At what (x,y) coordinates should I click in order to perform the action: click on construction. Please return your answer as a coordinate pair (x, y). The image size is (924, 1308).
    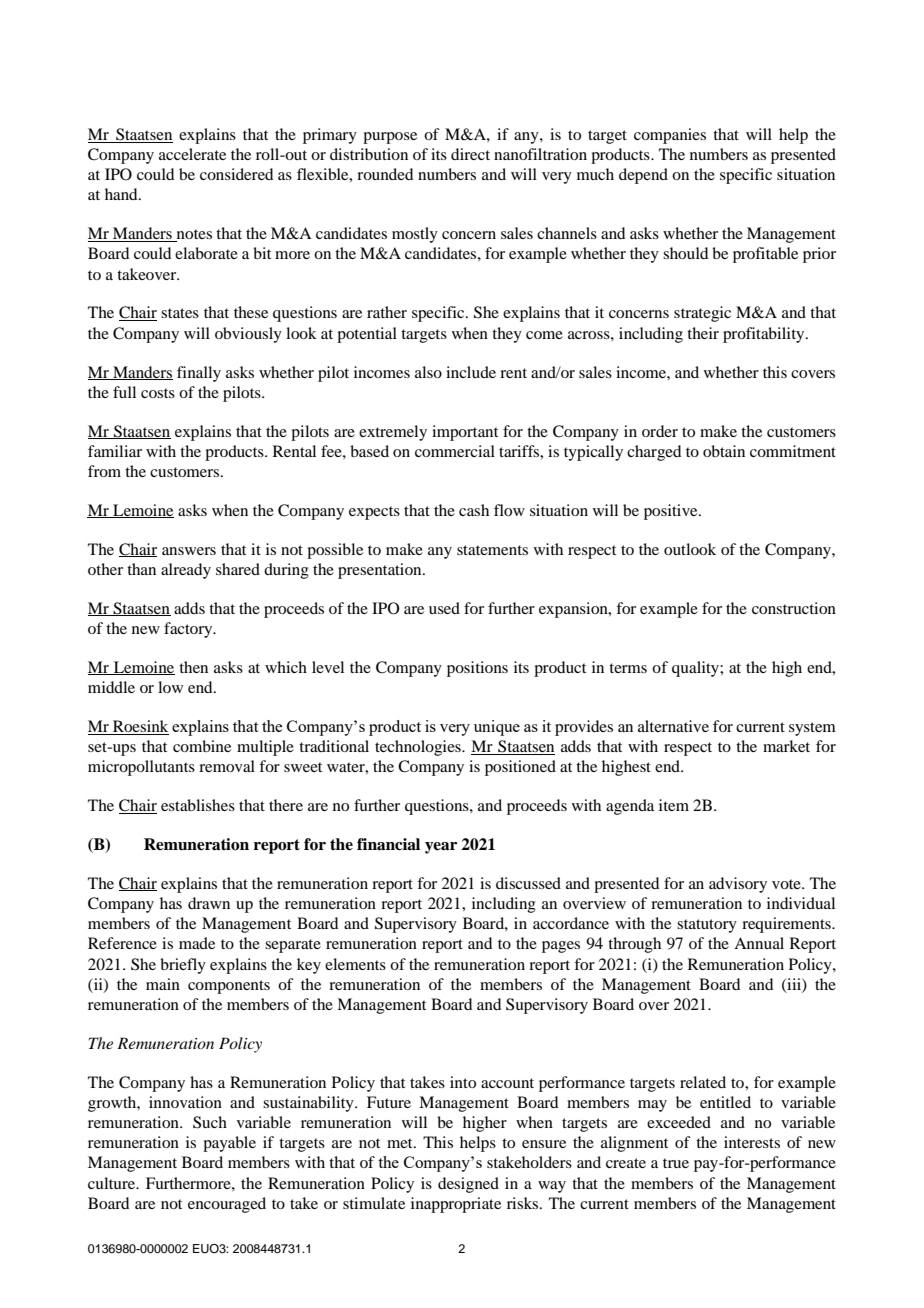
    Looking at the image, I should click on (794, 608).
